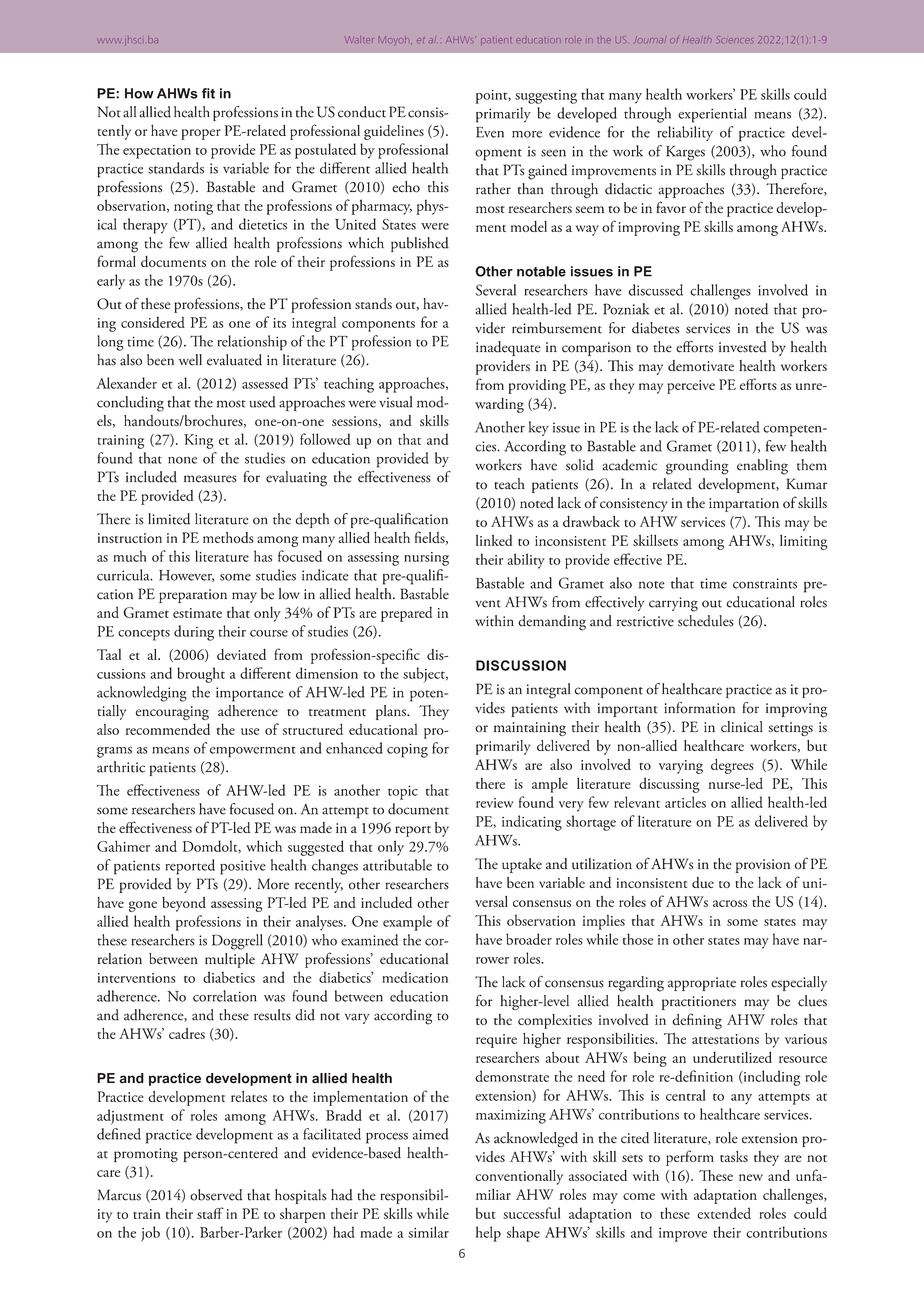  Describe the element at coordinates (697, 467) in the screenshot. I see `grounding` at that location.
